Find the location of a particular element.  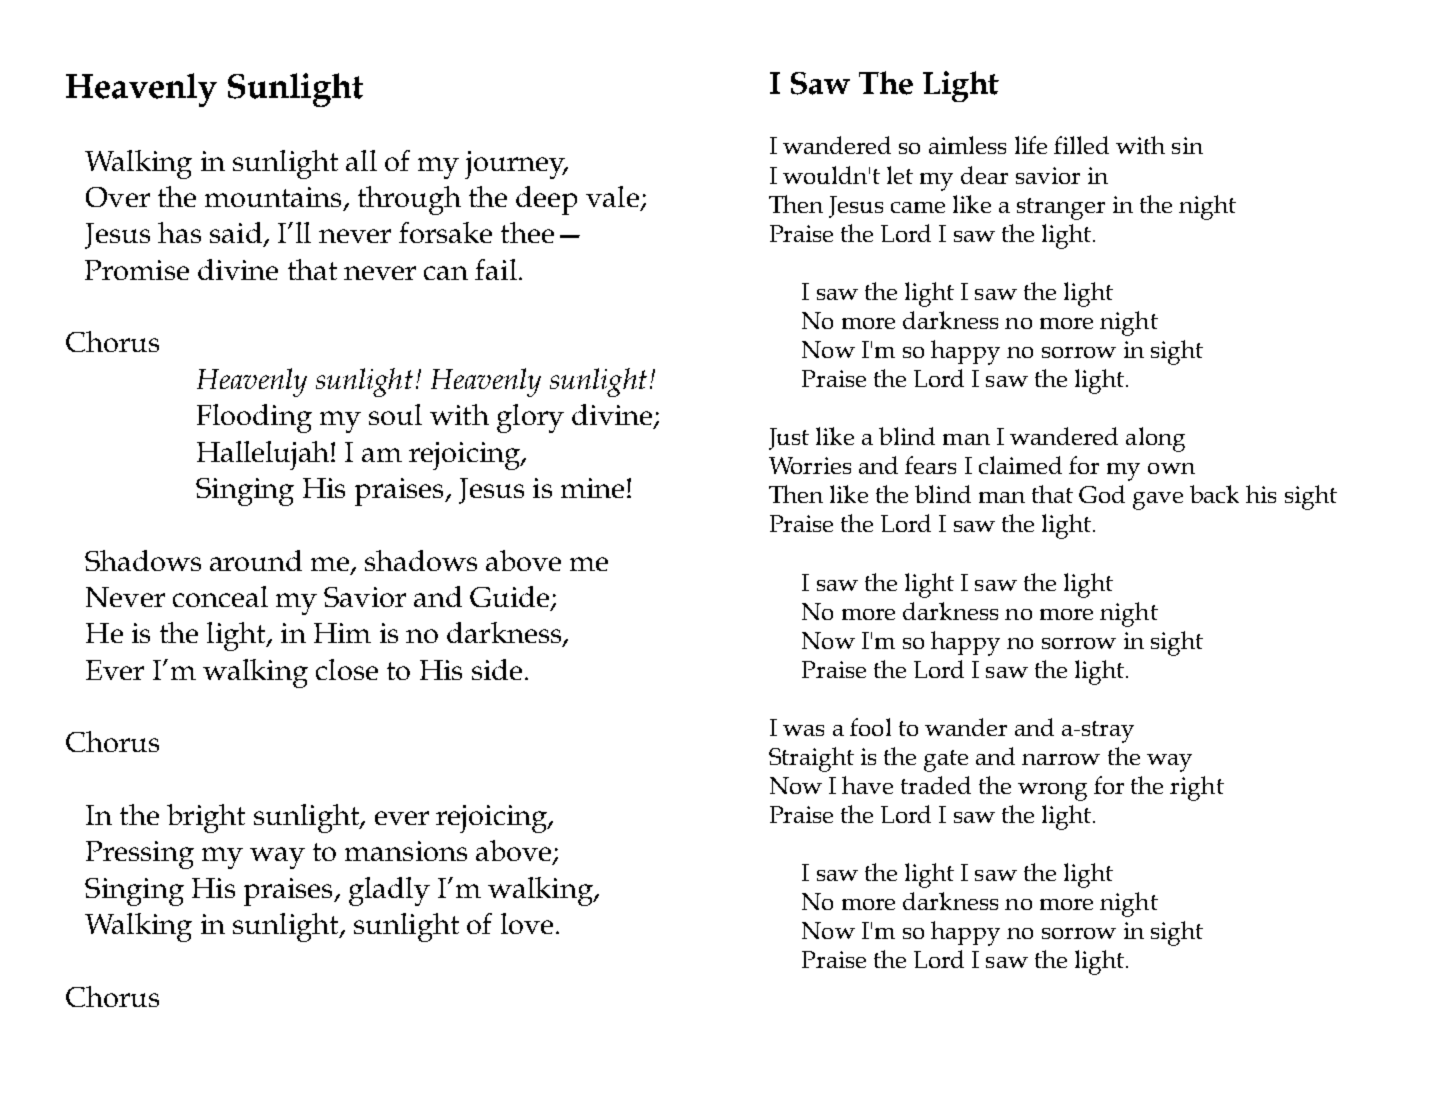

filled is located at coordinates (1081, 145).
